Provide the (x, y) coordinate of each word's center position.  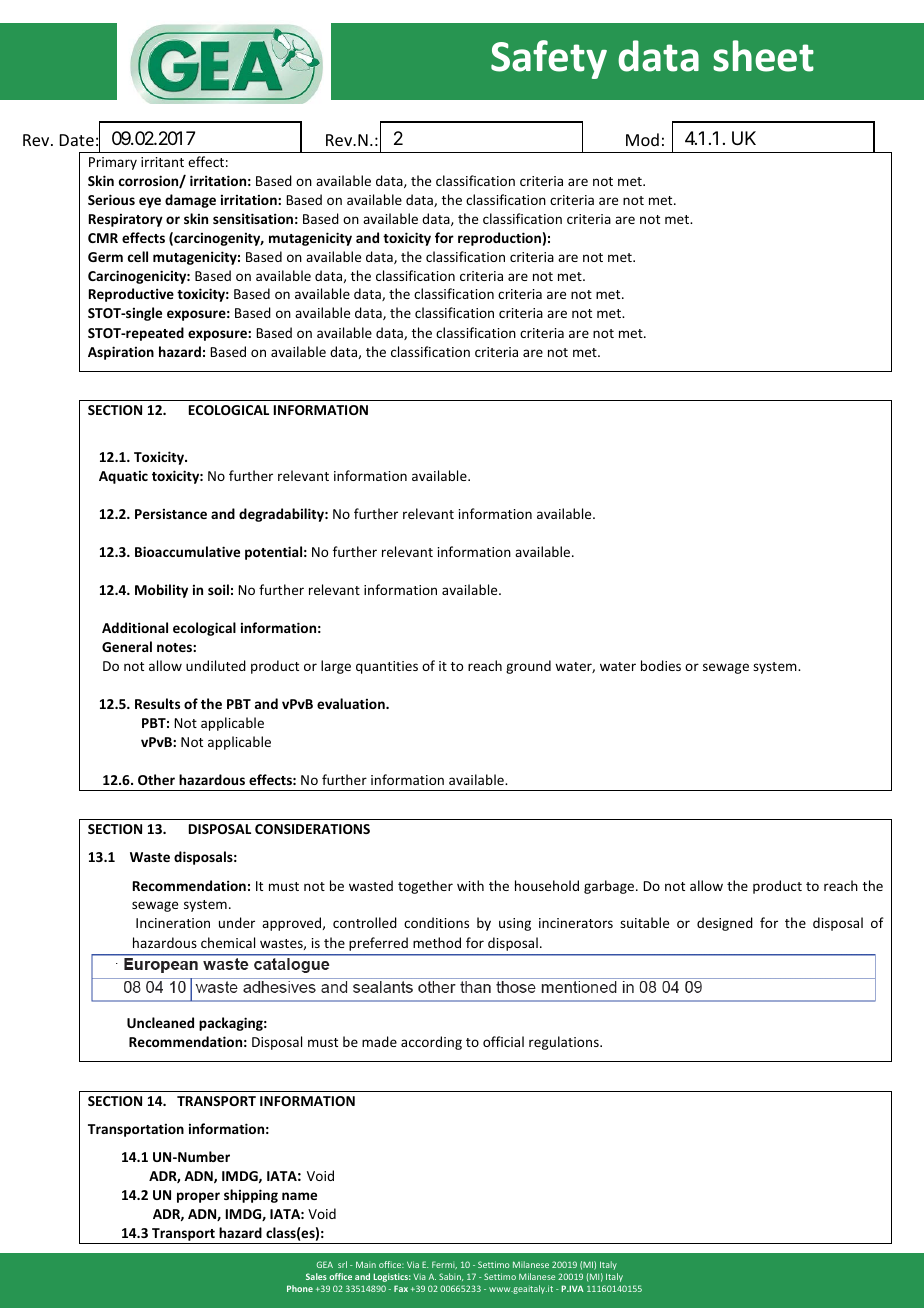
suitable (644, 922)
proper (198, 1197)
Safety (549, 59)
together (425, 887)
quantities (387, 667)
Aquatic (123, 477)
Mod (642, 139)
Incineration (173, 923)
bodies (661, 665)
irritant (162, 162)
